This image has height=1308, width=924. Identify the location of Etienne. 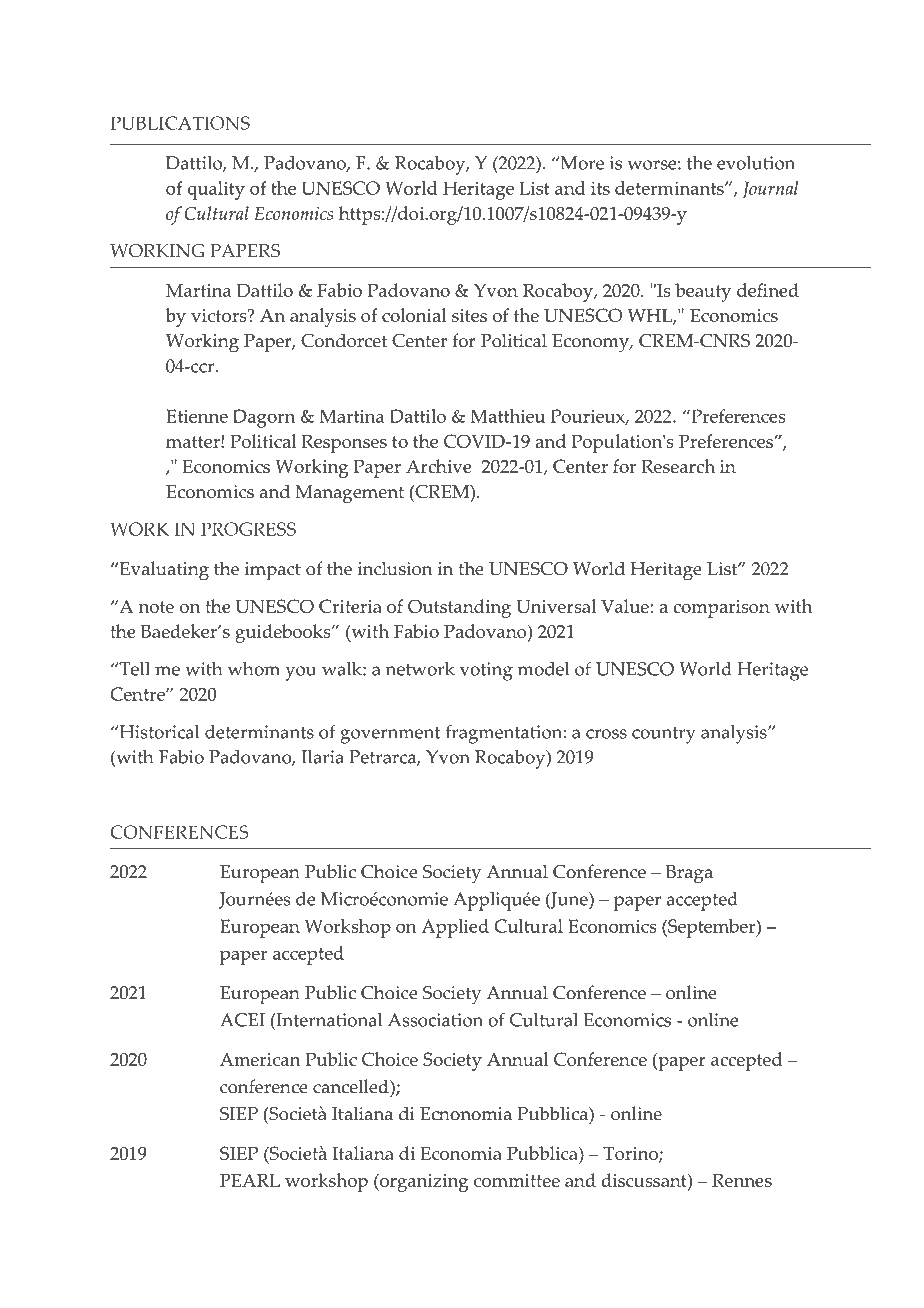
(197, 416).
